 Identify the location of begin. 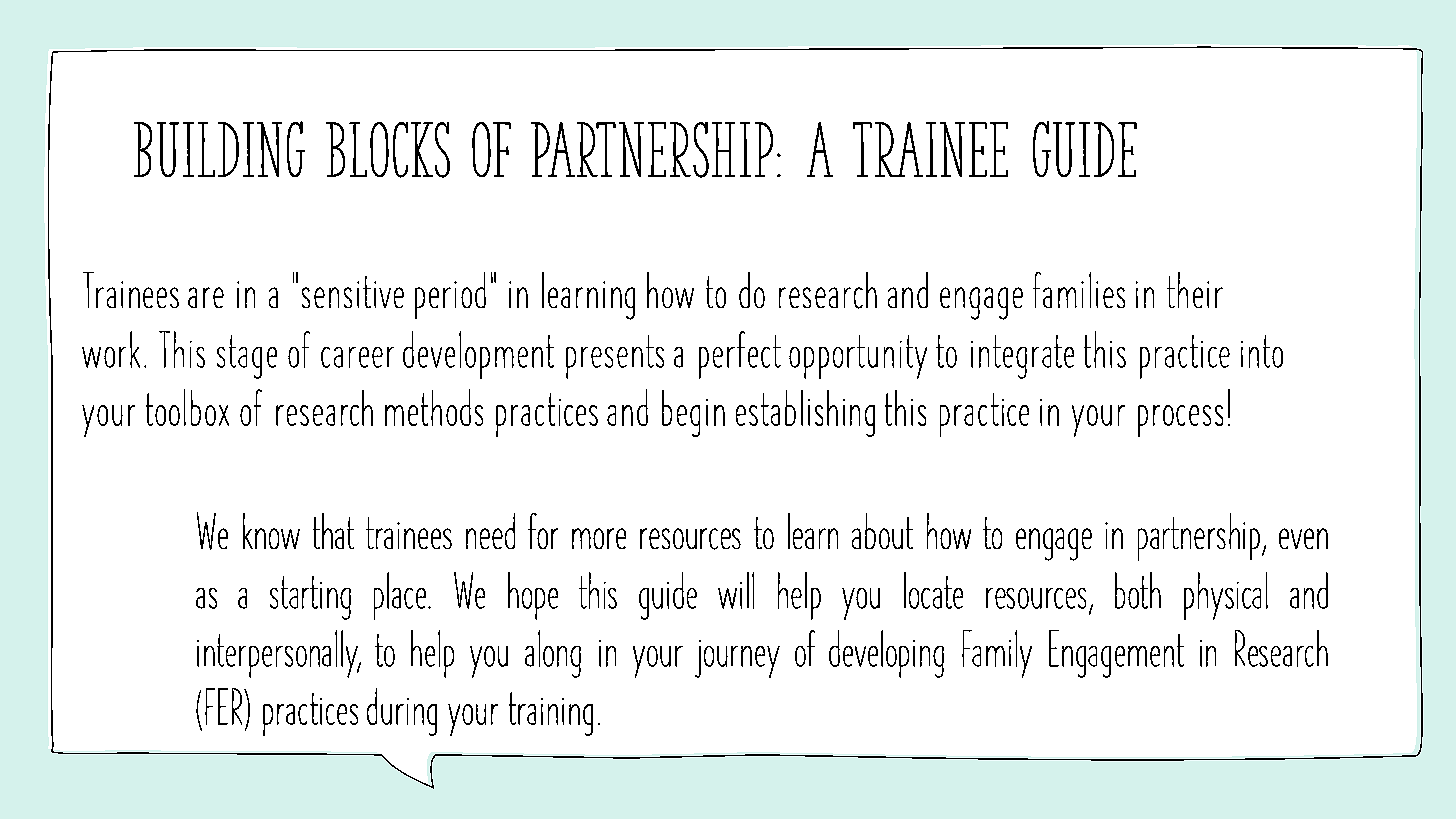
(693, 413).
